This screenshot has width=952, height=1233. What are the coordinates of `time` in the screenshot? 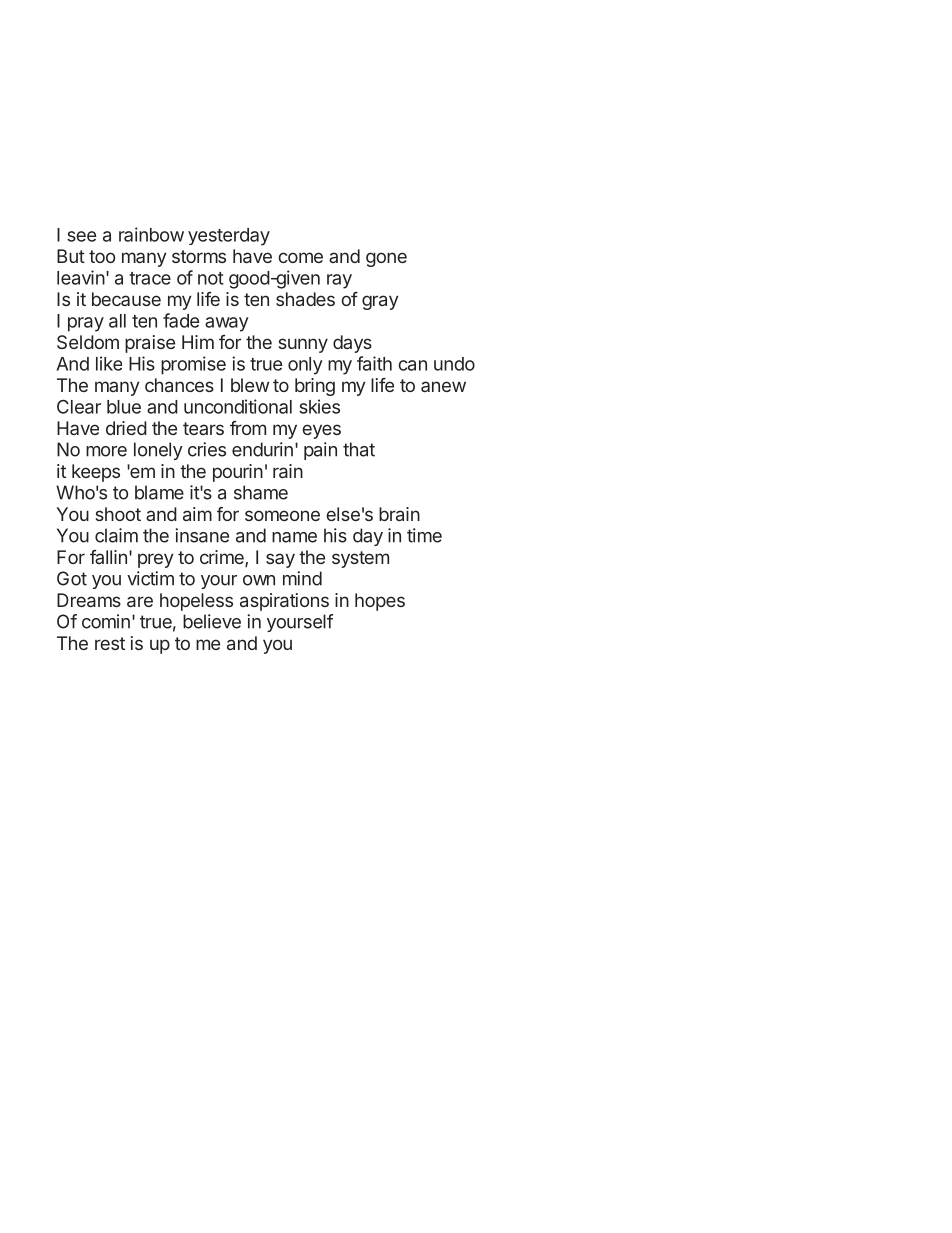 It's located at (424, 535).
